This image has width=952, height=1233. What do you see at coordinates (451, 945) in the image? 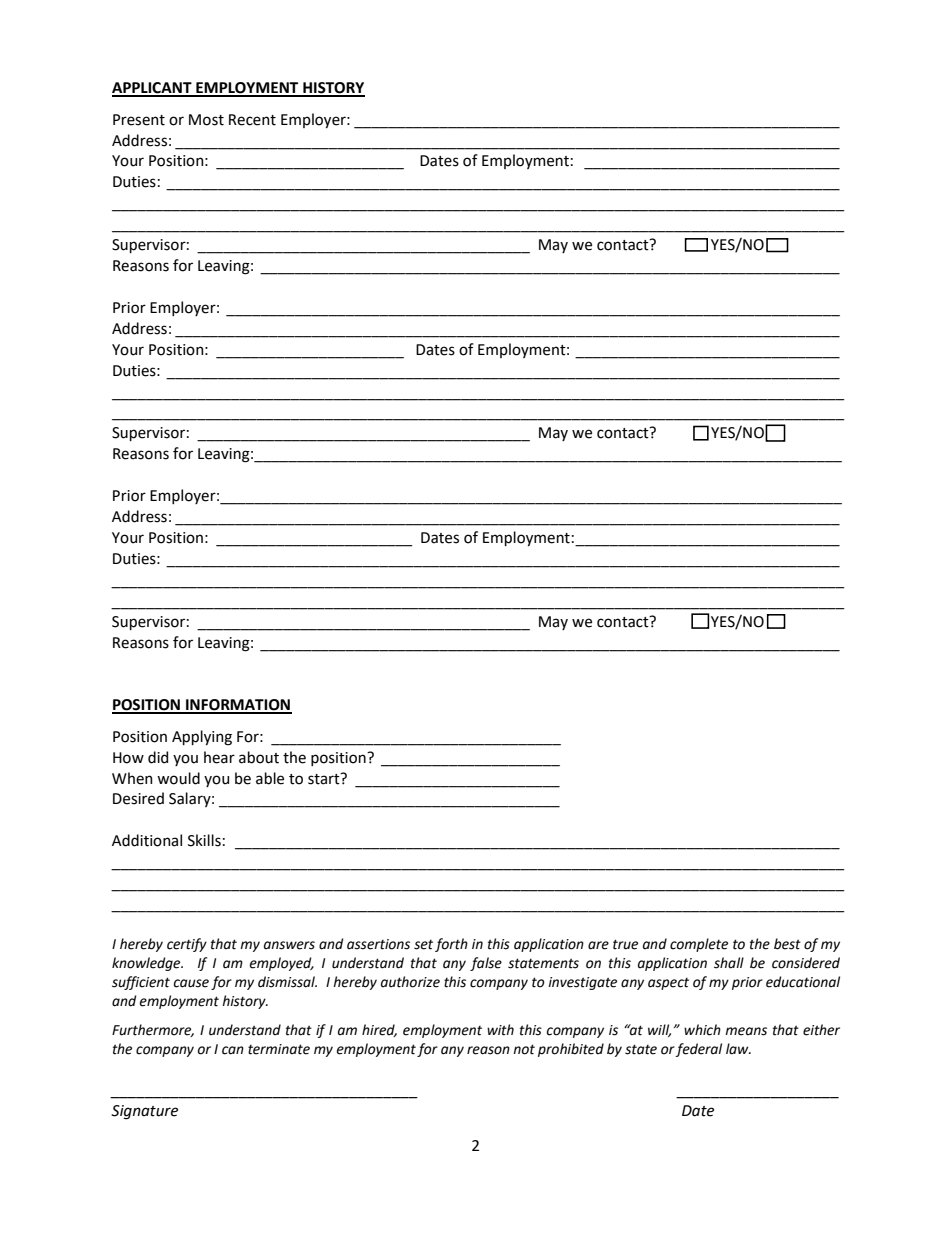
I see `forth` at bounding box center [451, 945].
